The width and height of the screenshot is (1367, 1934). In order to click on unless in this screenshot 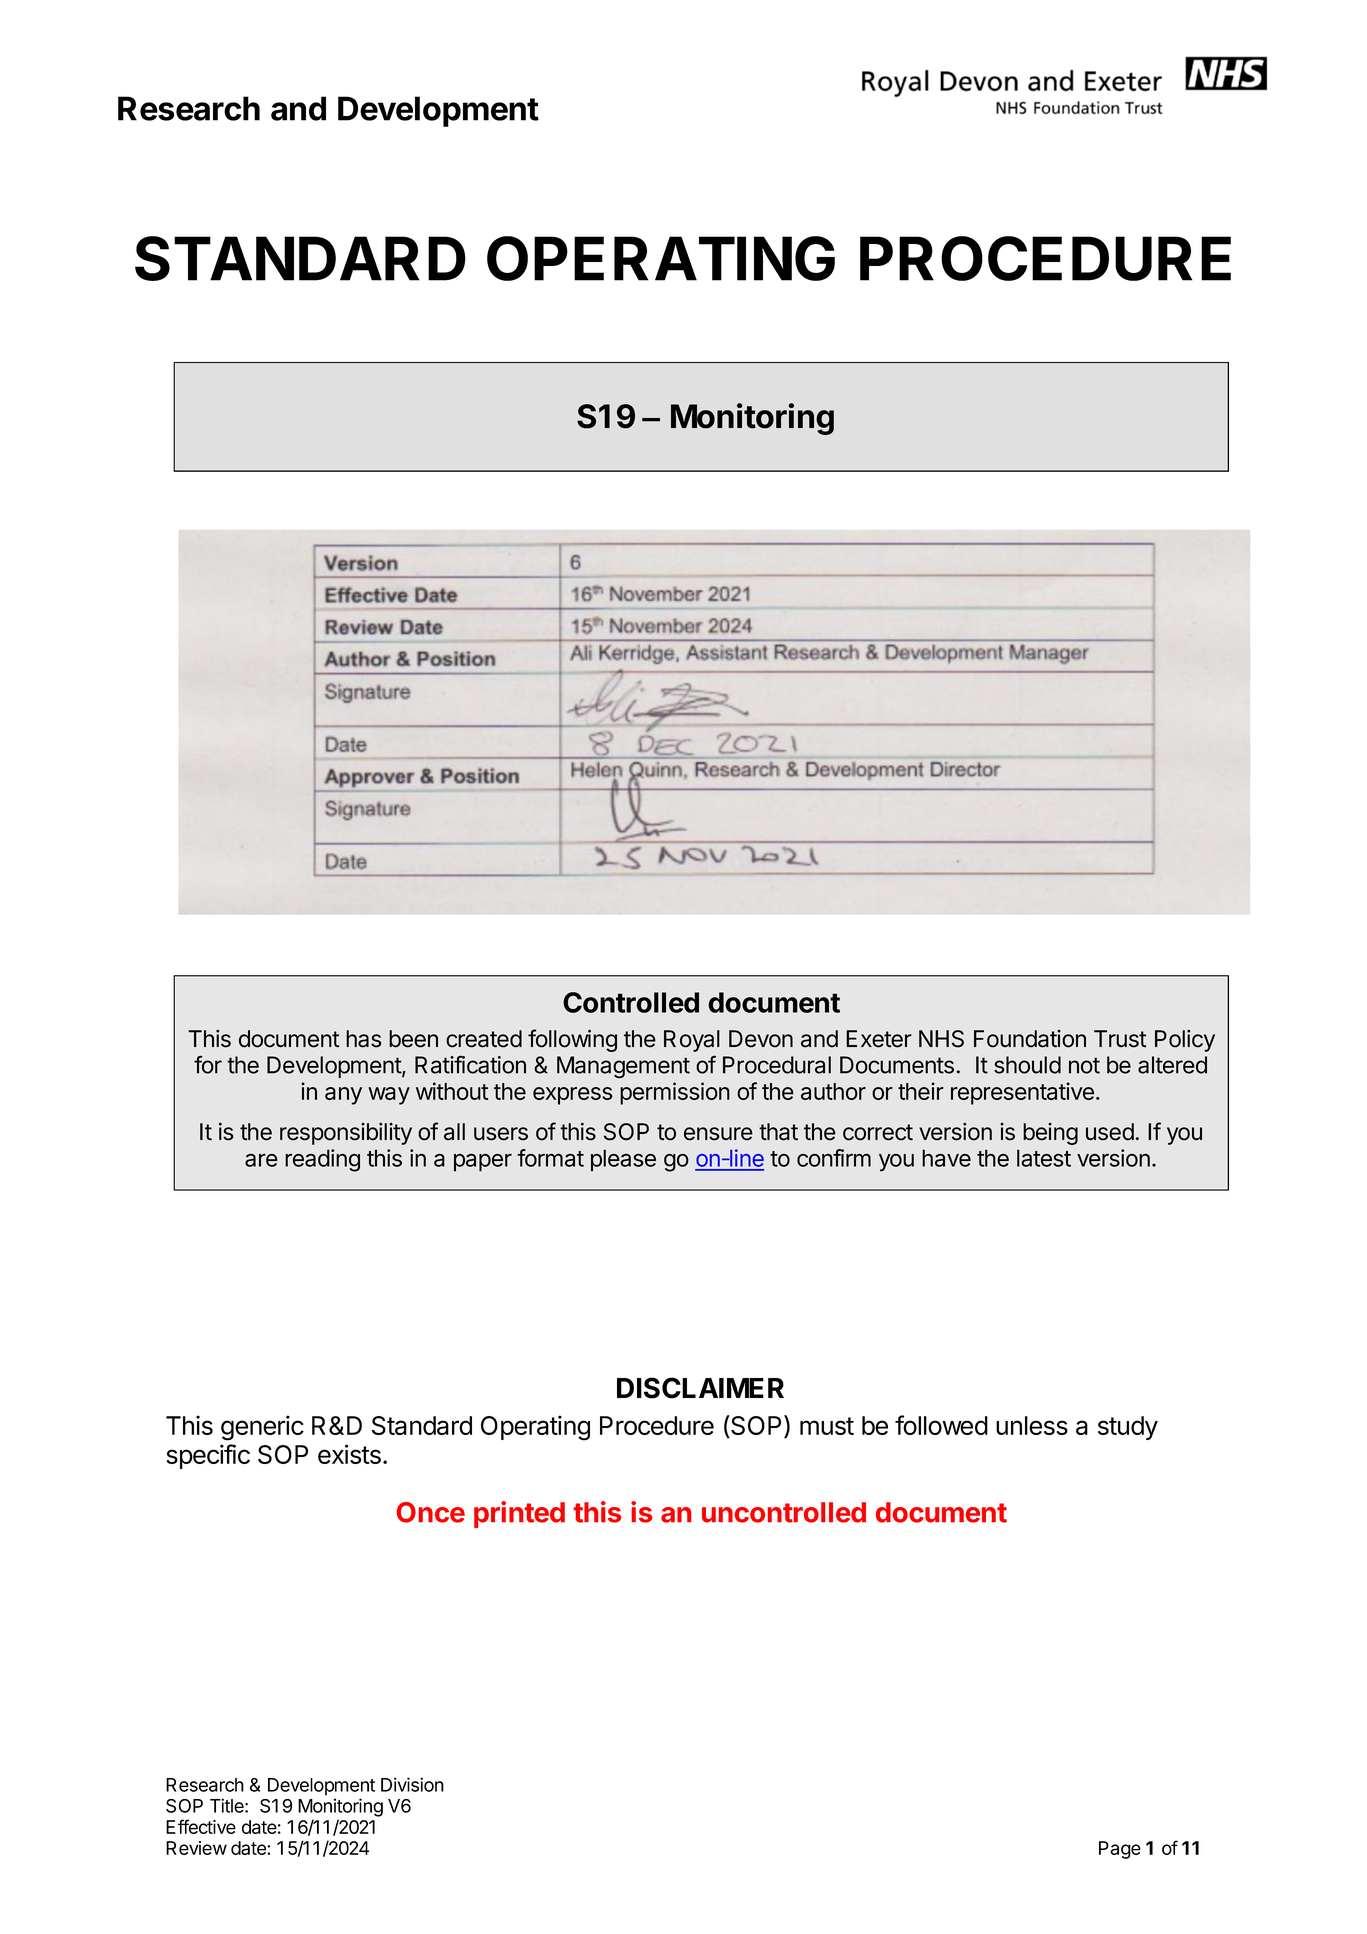, I will do `click(1032, 1425)`.
